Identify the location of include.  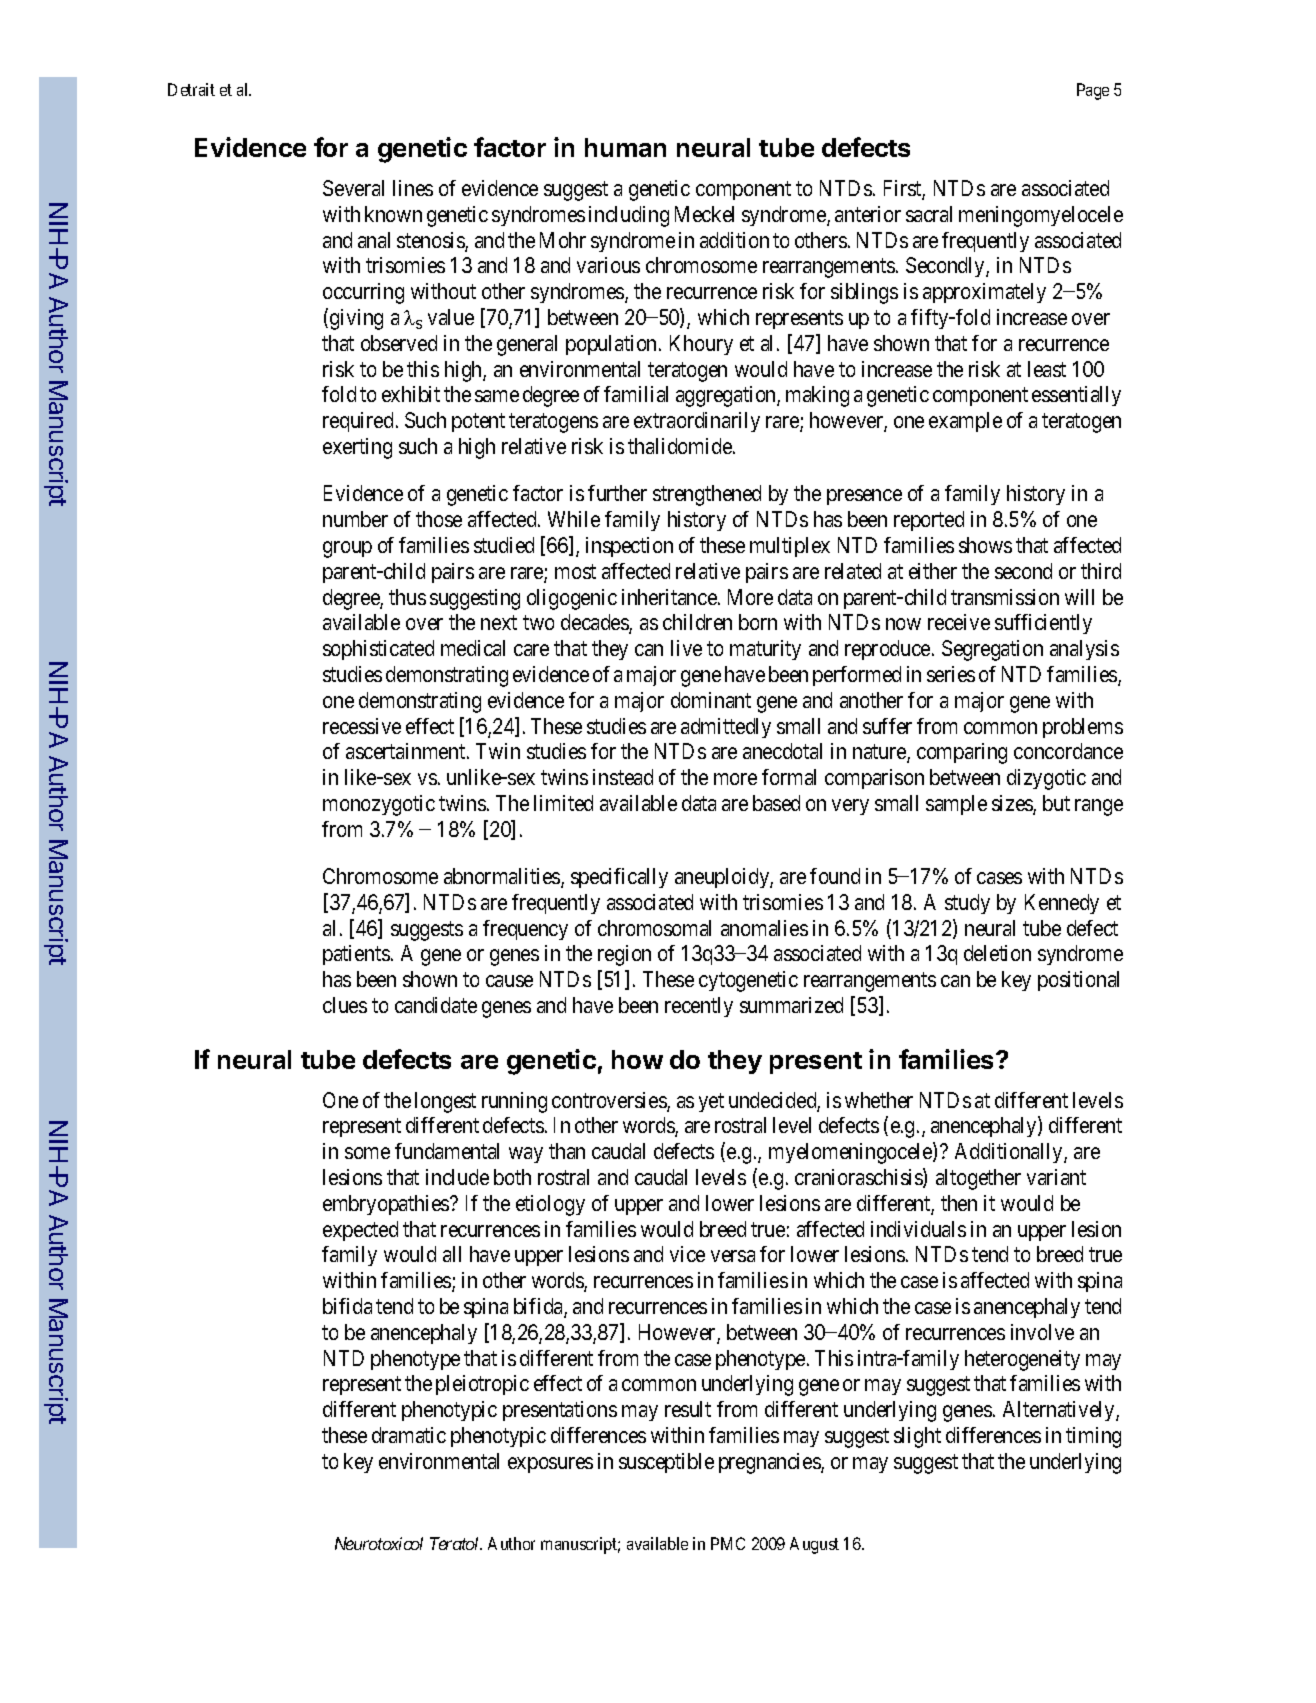
(457, 1177).
